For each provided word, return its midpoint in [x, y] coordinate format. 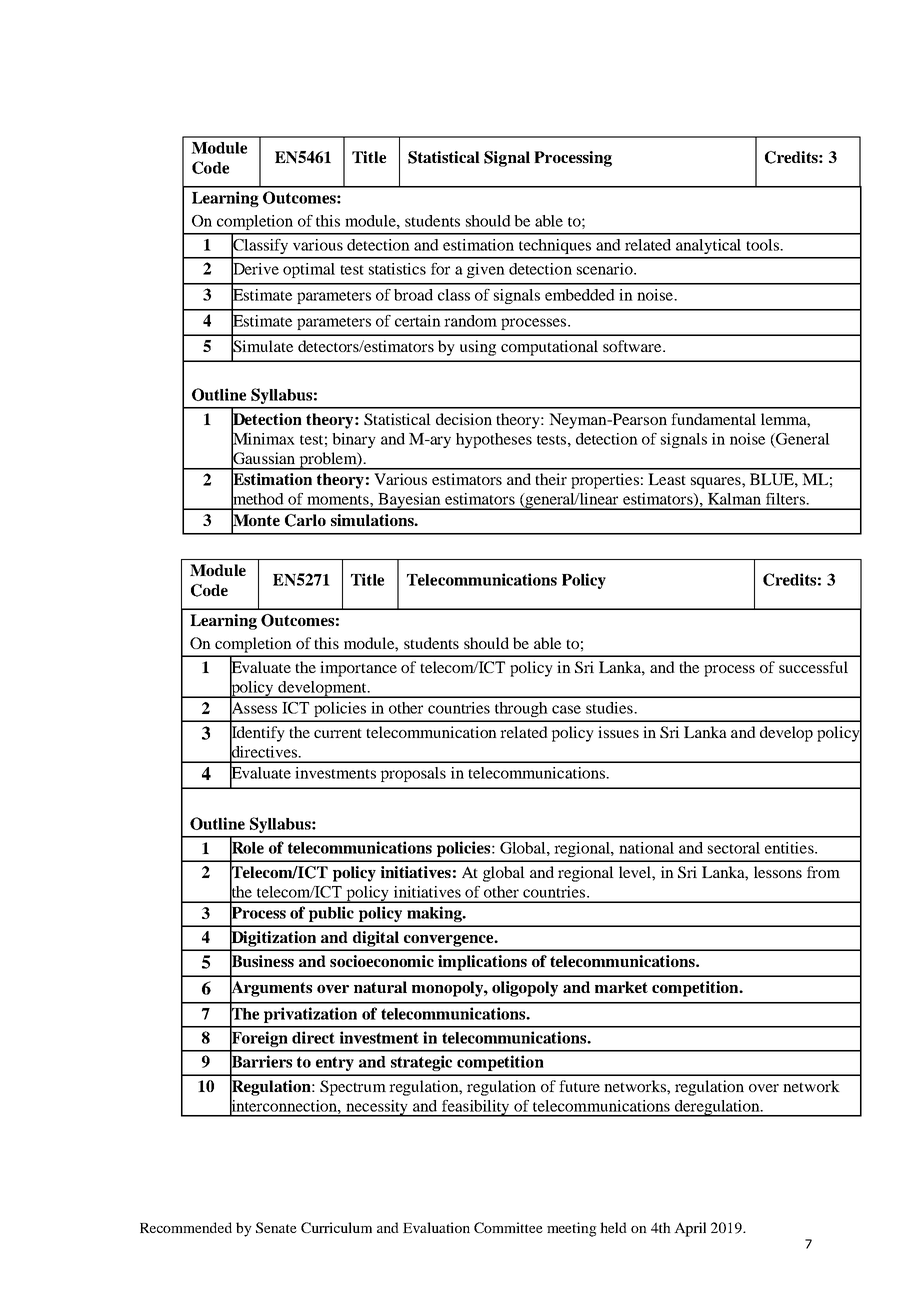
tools [763, 245]
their [551, 479]
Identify [257, 734]
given [486, 270]
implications [482, 963]
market [621, 987]
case [566, 709]
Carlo [305, 520]
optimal [309, 270]
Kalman [734, 499]
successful [813, 667]
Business [262, 961]
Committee [508, 1227]
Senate [276, 1227]
